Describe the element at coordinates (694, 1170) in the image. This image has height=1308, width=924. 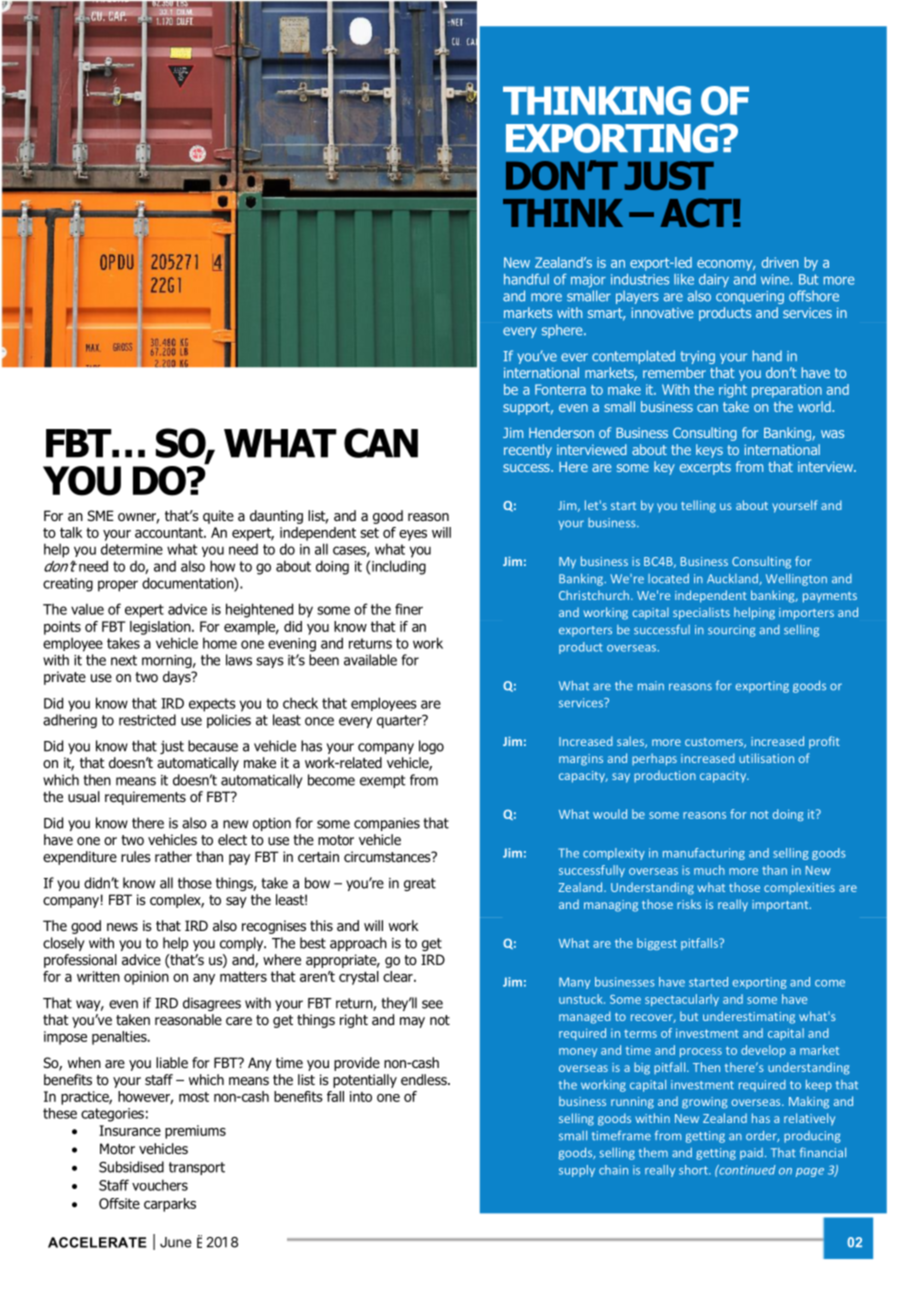
I see `short` at that location.
